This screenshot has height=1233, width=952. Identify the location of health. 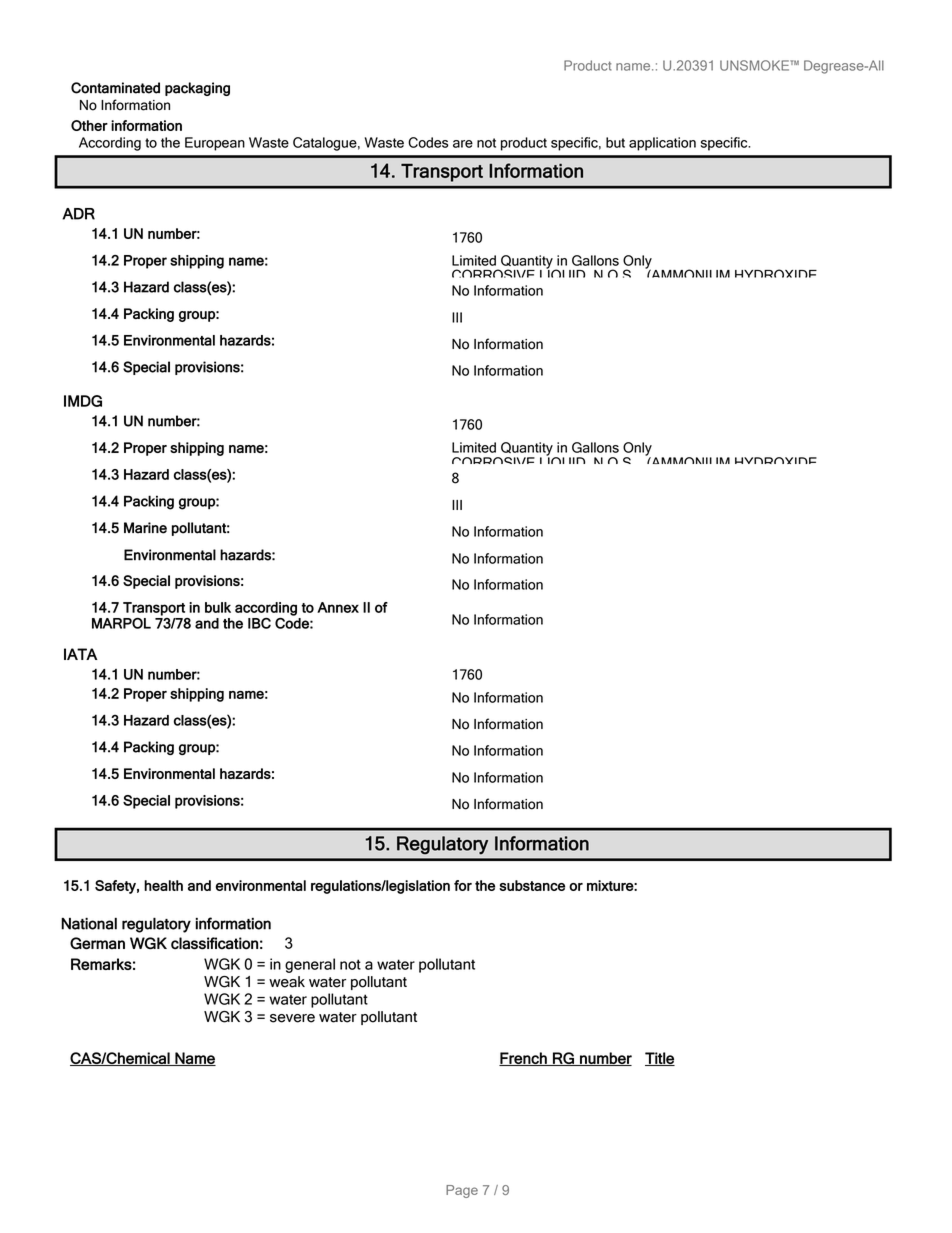
(163, 885).
